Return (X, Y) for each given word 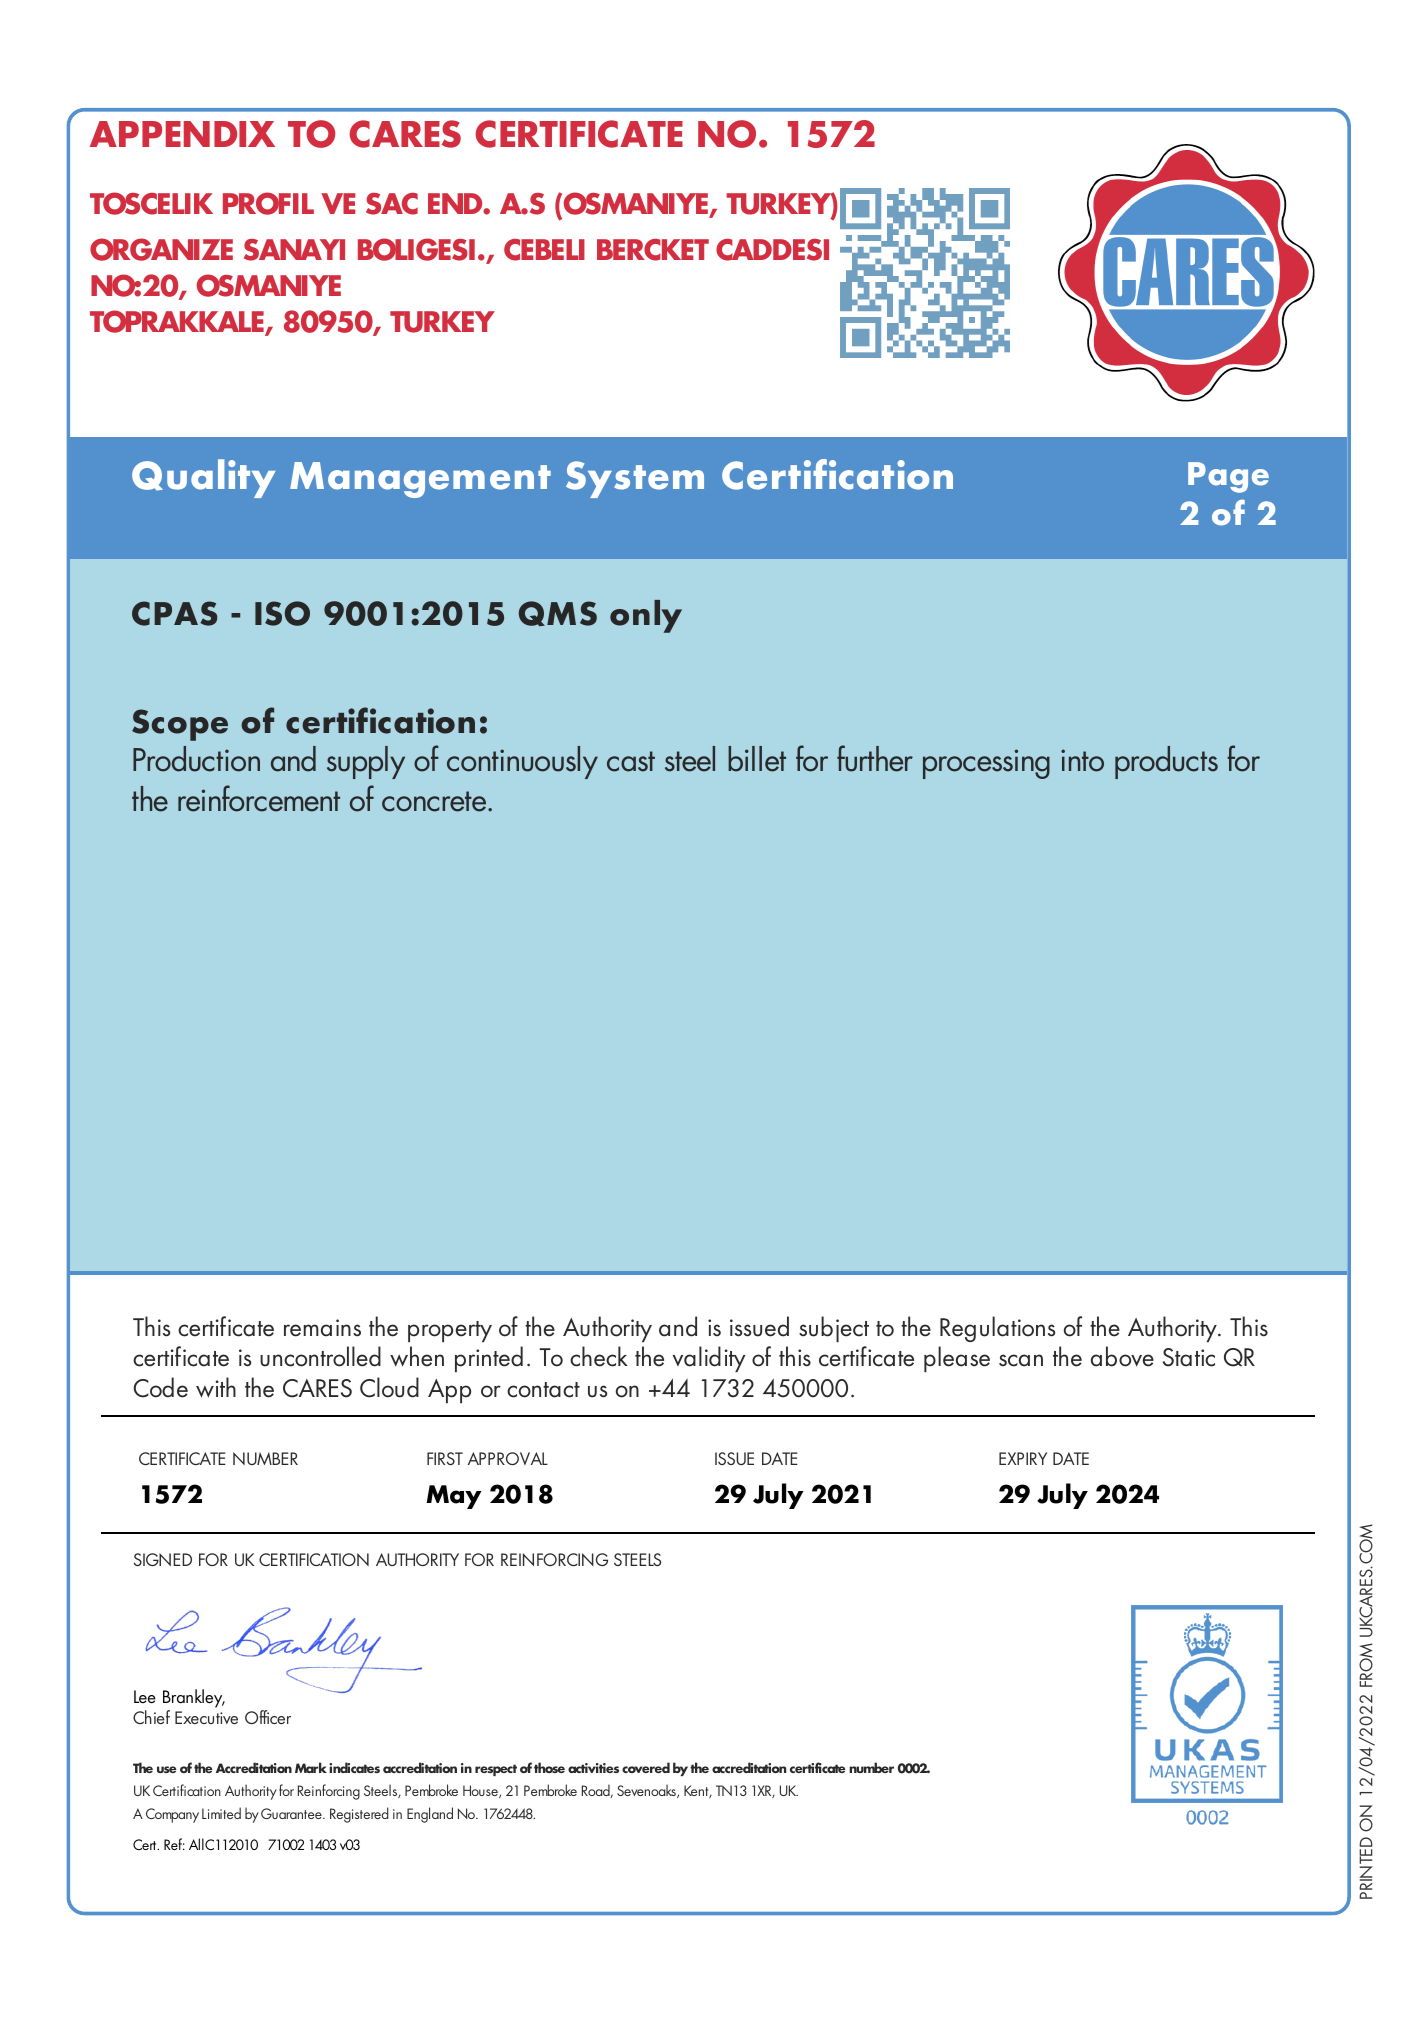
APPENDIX (182, 134)
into (1082, 760)
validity (708, 1359)
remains (322, 1328)
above (1122, 1356)
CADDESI (772, 250)
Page (1228, 477)
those (549, 1767)
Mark (311, 1767)
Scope (180, 725)
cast (631, 761)
